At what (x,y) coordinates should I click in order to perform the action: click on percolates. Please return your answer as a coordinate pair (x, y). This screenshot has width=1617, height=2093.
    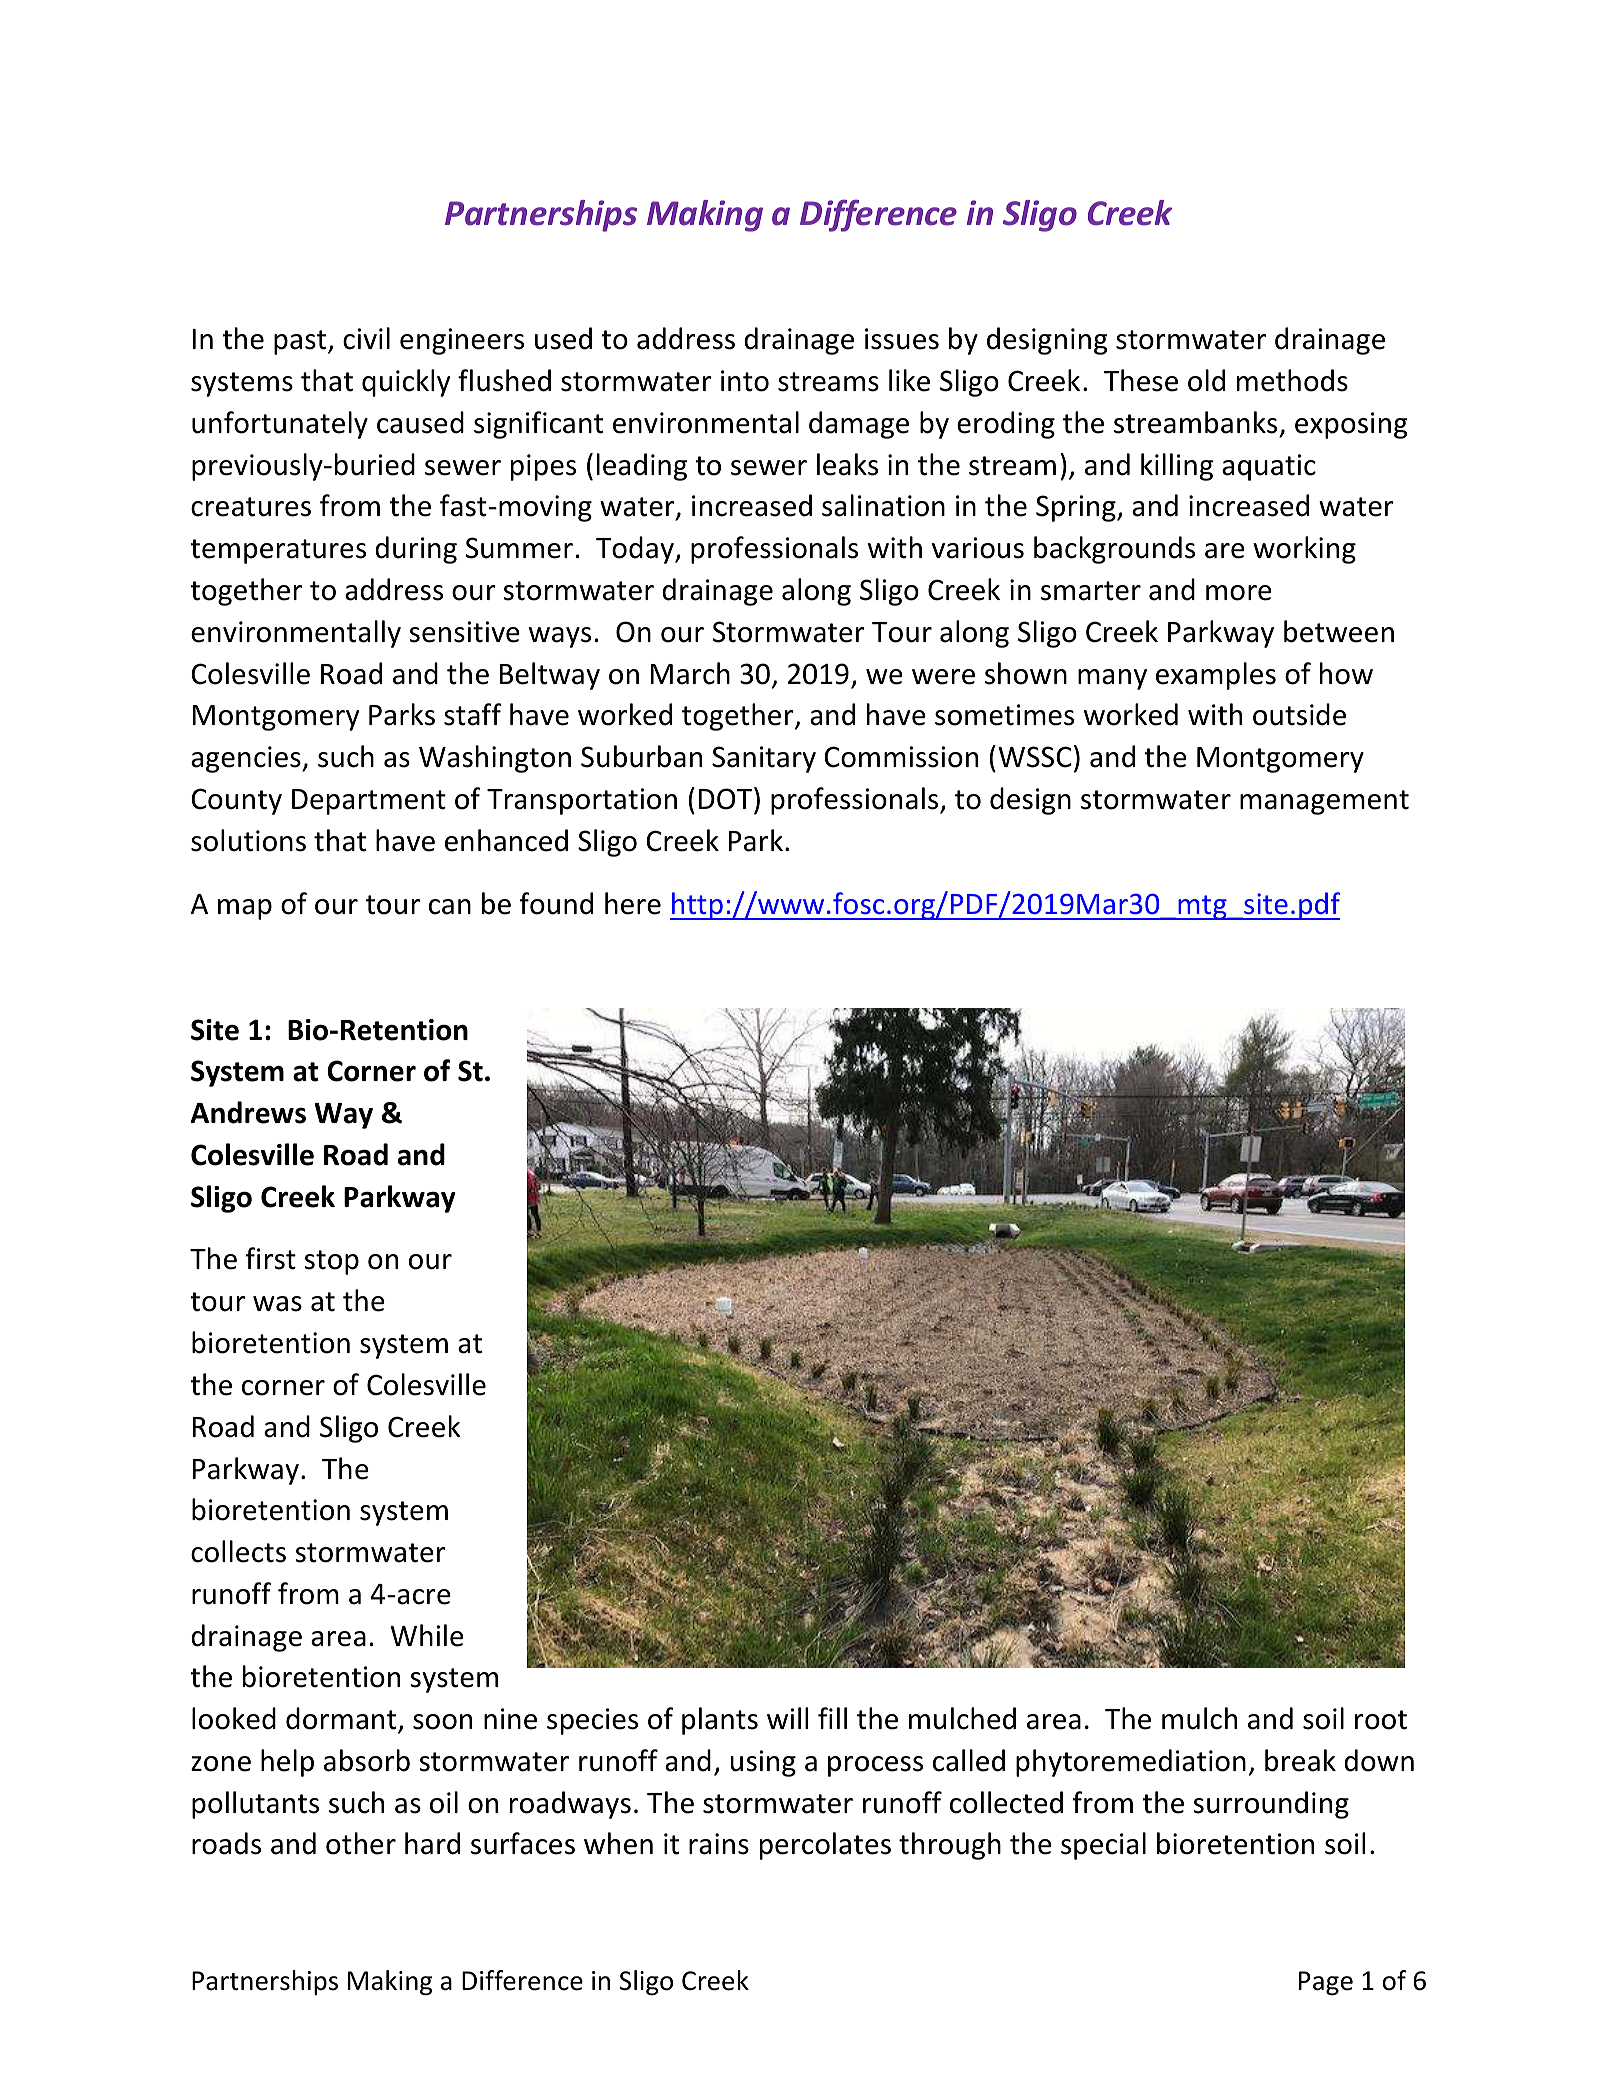
    Looking at the image, I should click on (825, 1846).
